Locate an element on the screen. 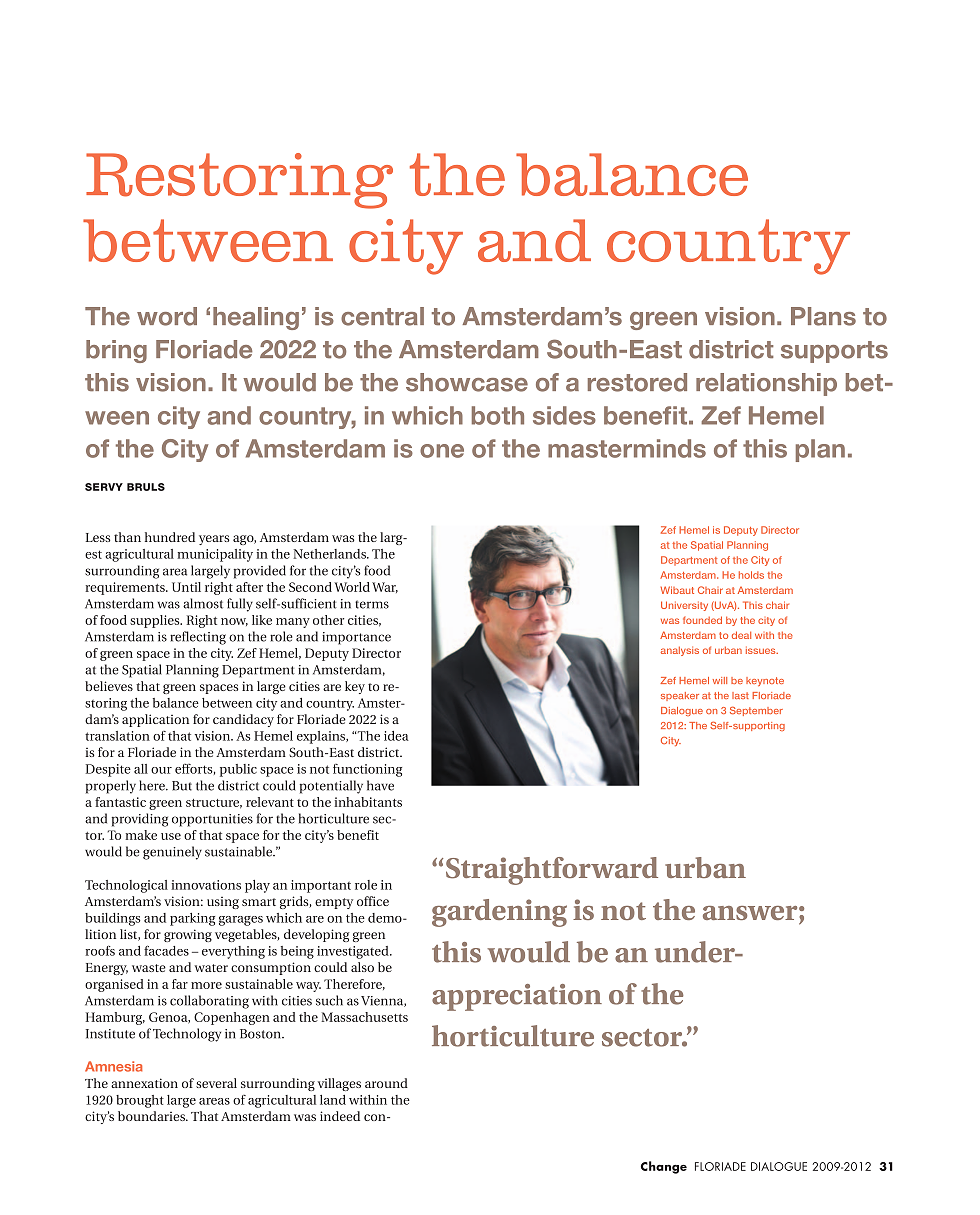  one is located at coordinates (442, 451).
